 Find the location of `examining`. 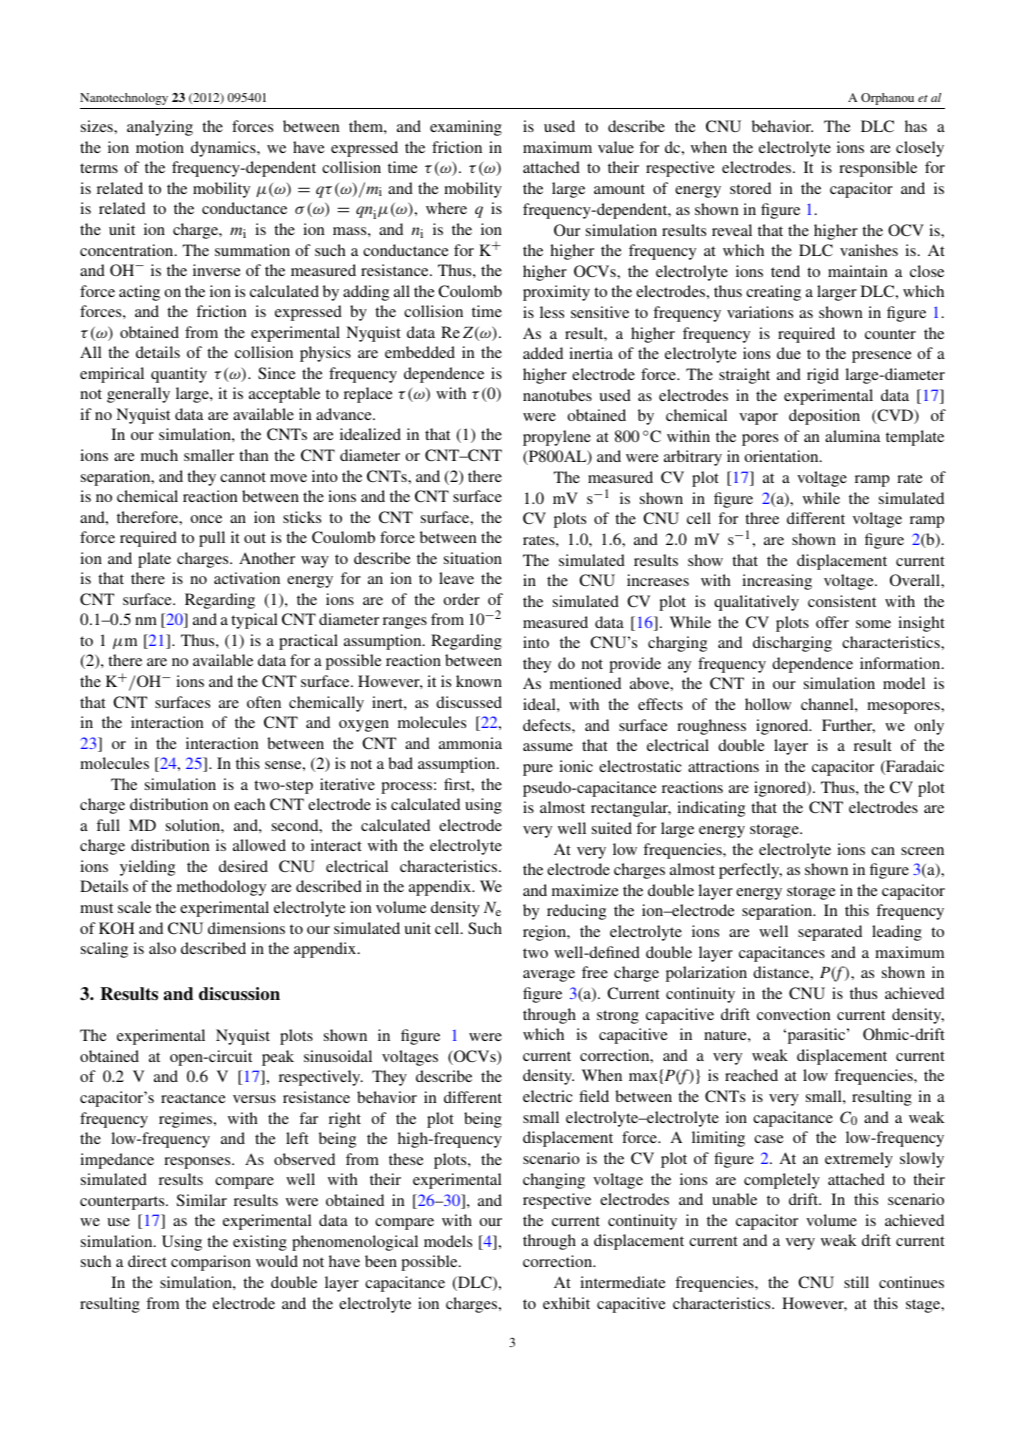

examining is located at coordinates (466, 128).
